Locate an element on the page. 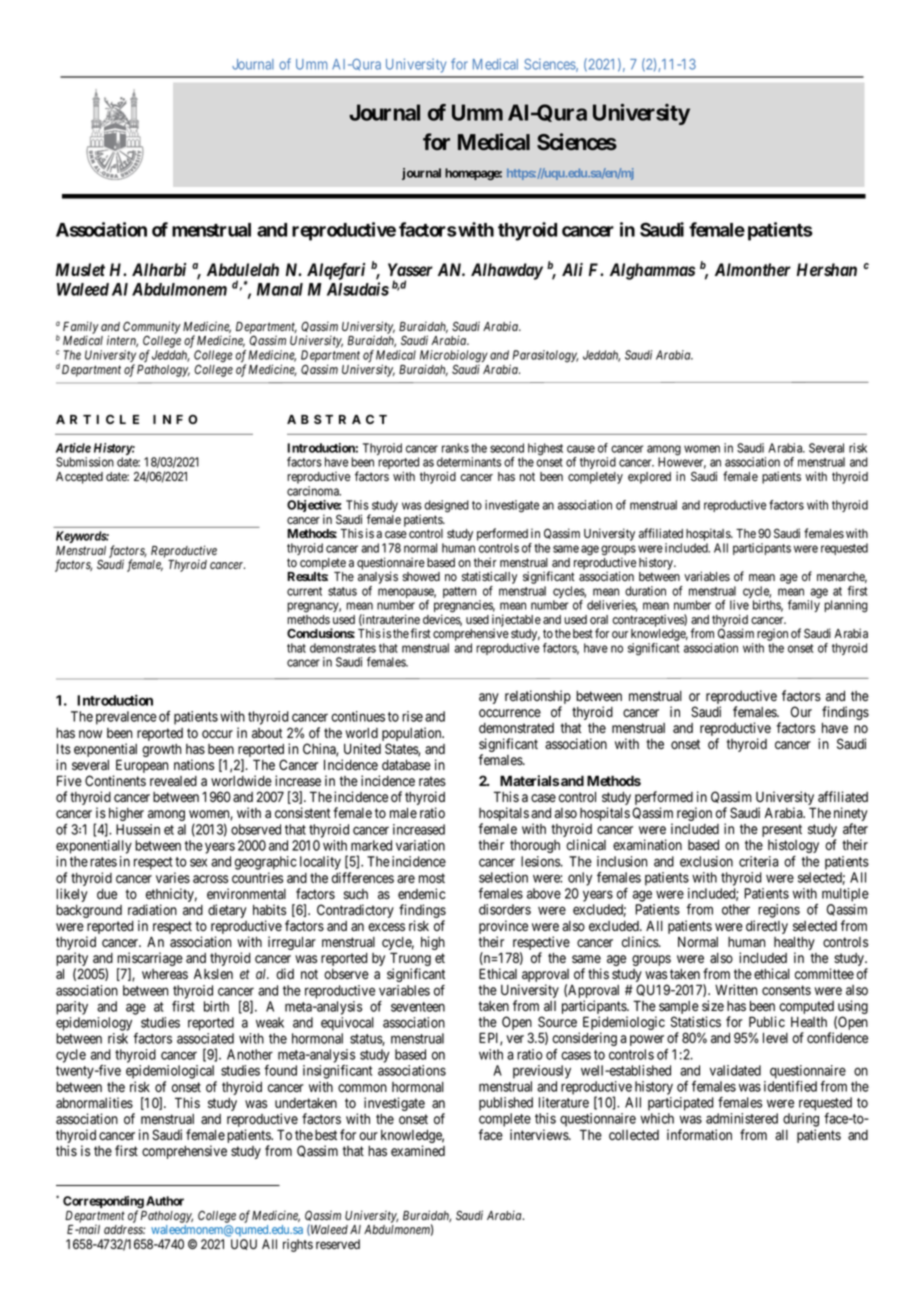 The height and width of the page is (1308, 924). radiation is located at coordinates (152, 910).
